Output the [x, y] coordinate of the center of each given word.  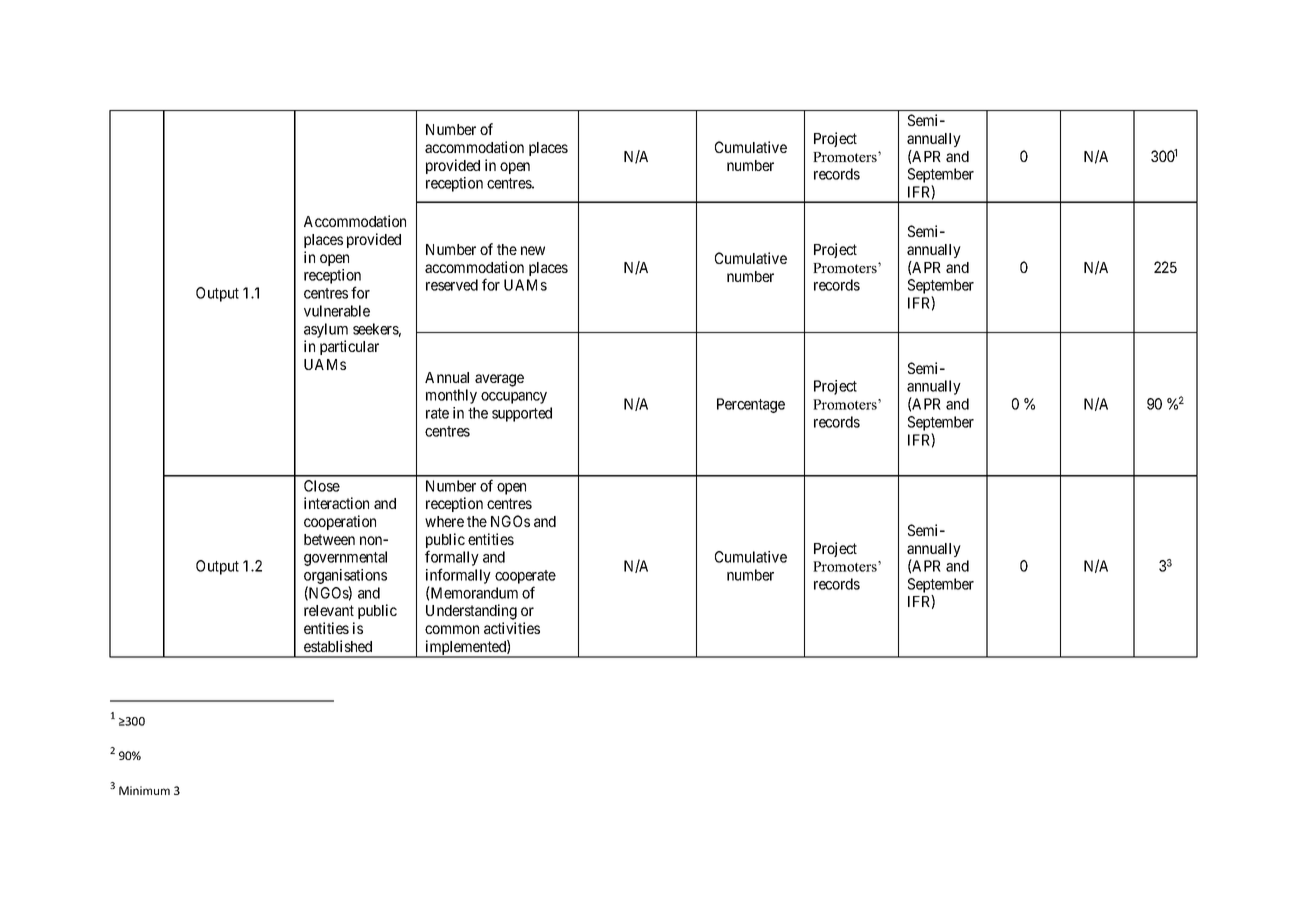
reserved [452, 285]
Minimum [144, 790]
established [338, 646]
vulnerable [337, 311]
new [533, 250]
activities [512, 628]
